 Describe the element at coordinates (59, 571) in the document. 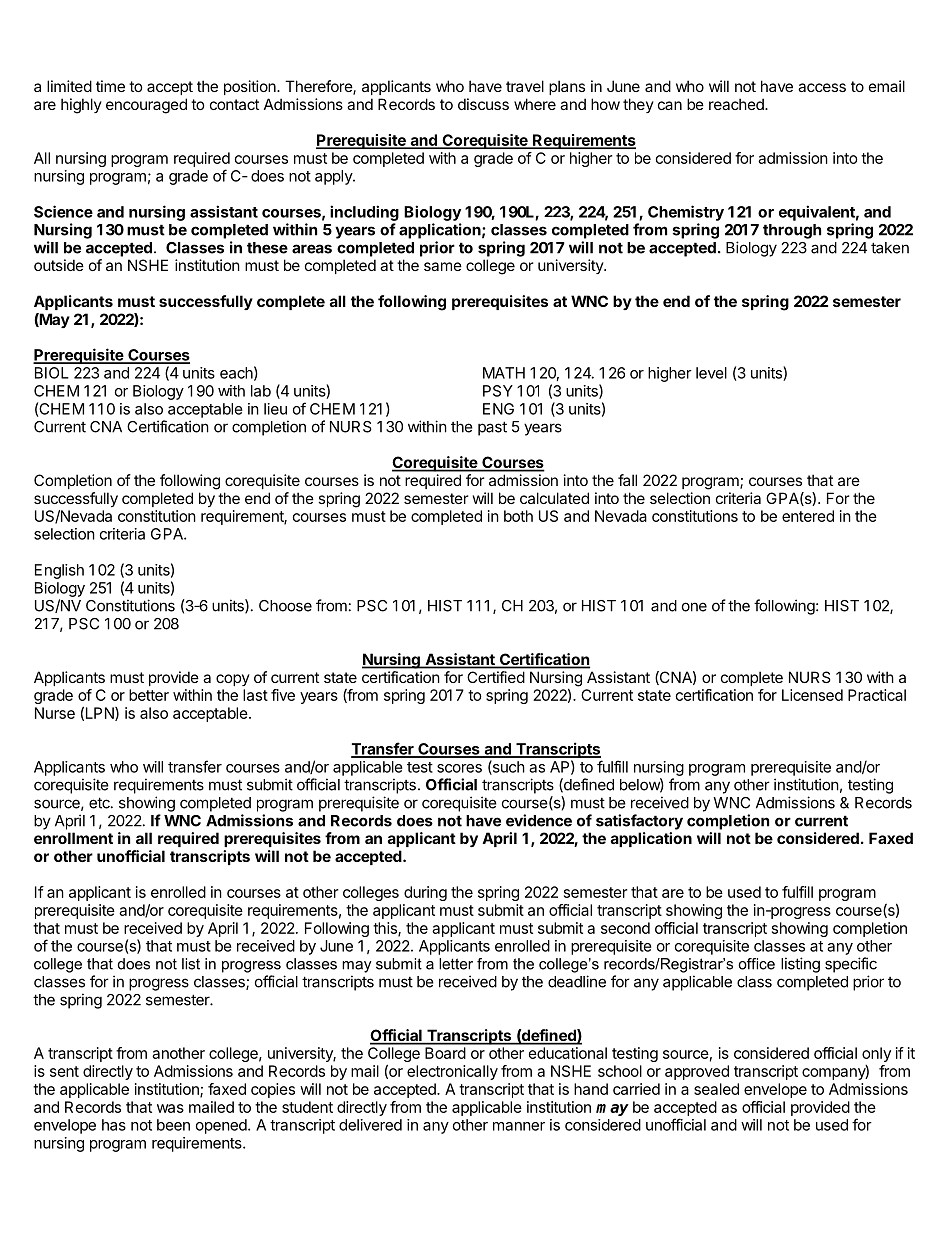

I see `English` at that location.
